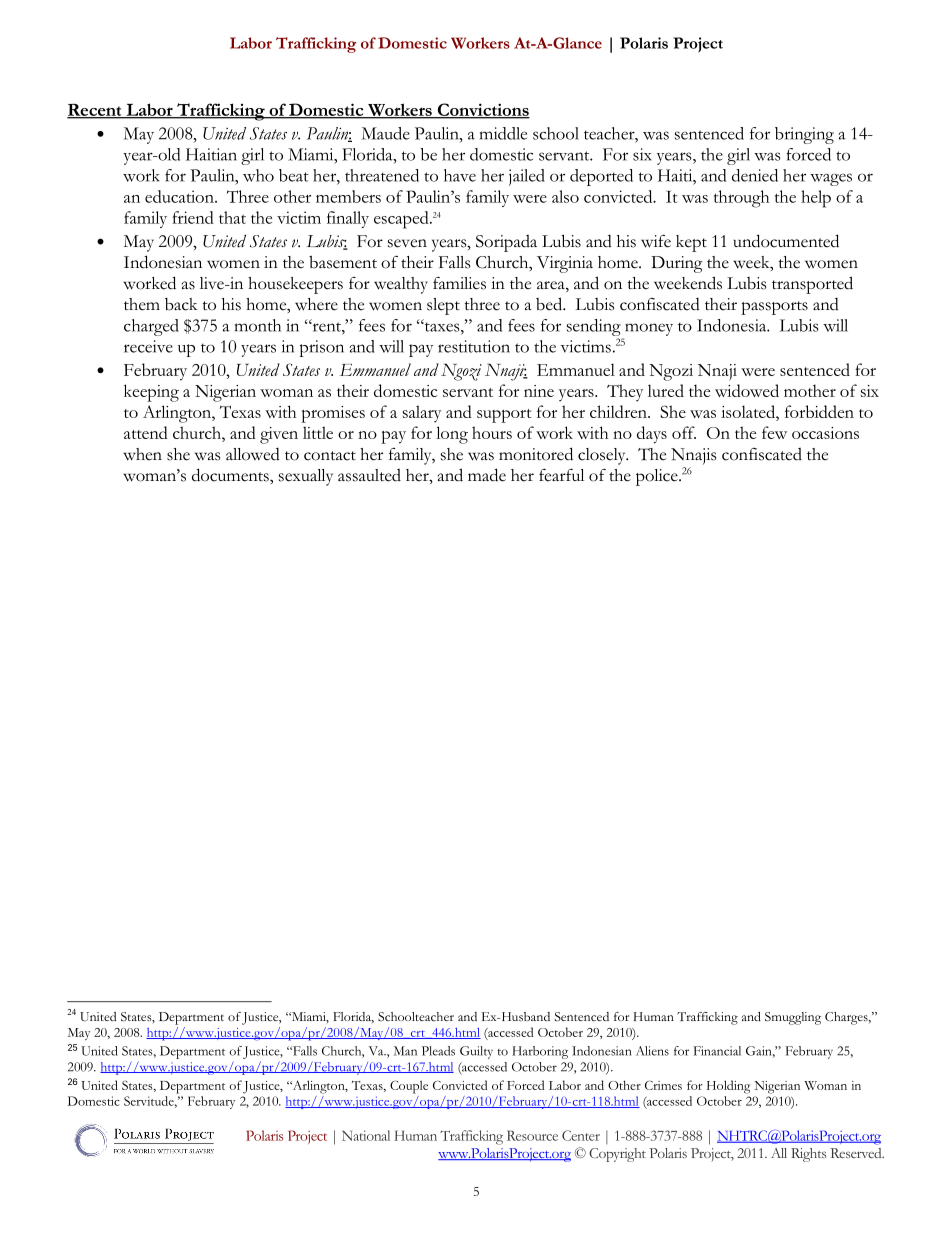 Image resolution: width=952 pixels, height=1233 pixels. Describe the element at coordinates (774, 432) in the page. I see `few` at that location.
